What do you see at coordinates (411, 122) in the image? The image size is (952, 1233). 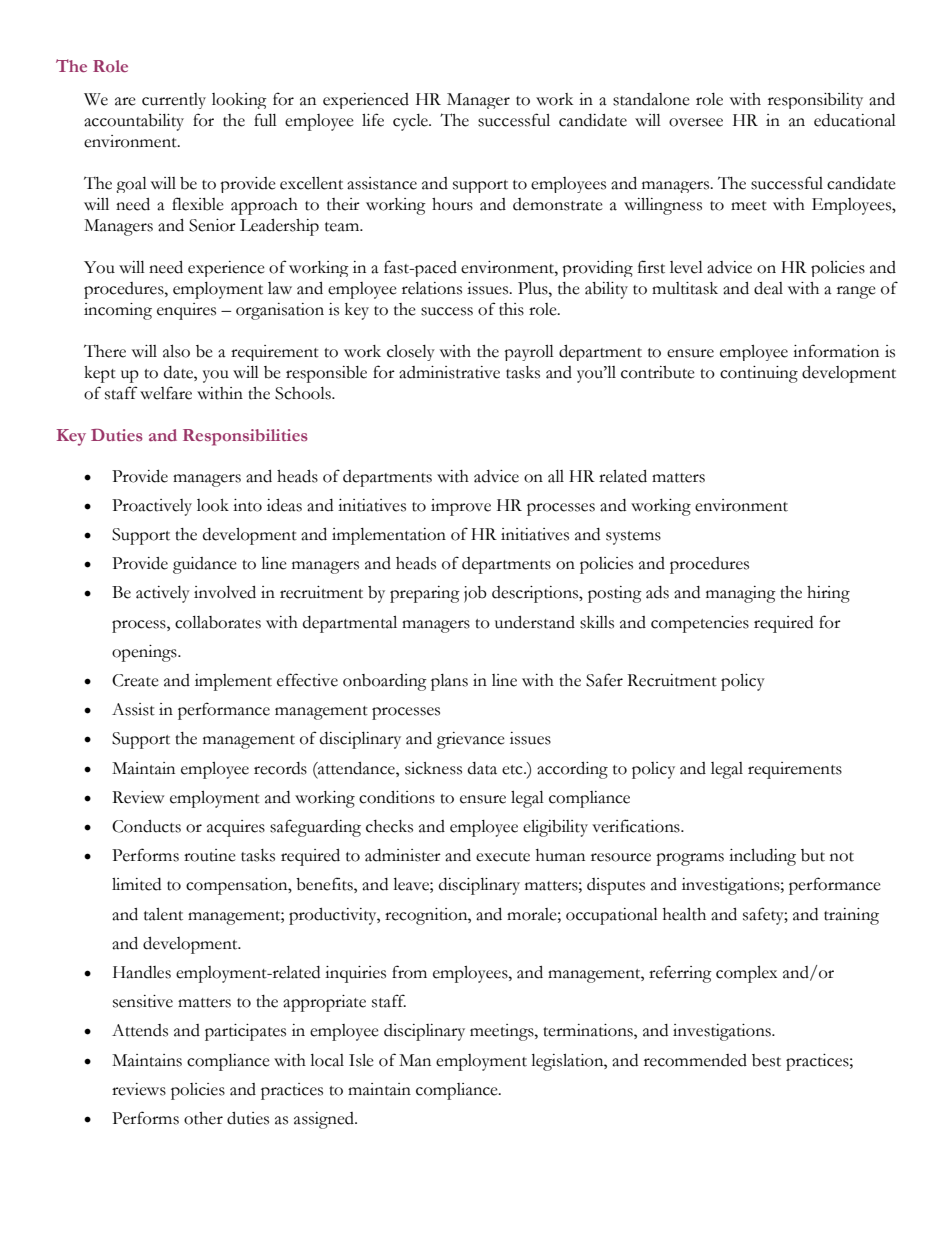 I see `cycle` at bounding box center [411, 122].
